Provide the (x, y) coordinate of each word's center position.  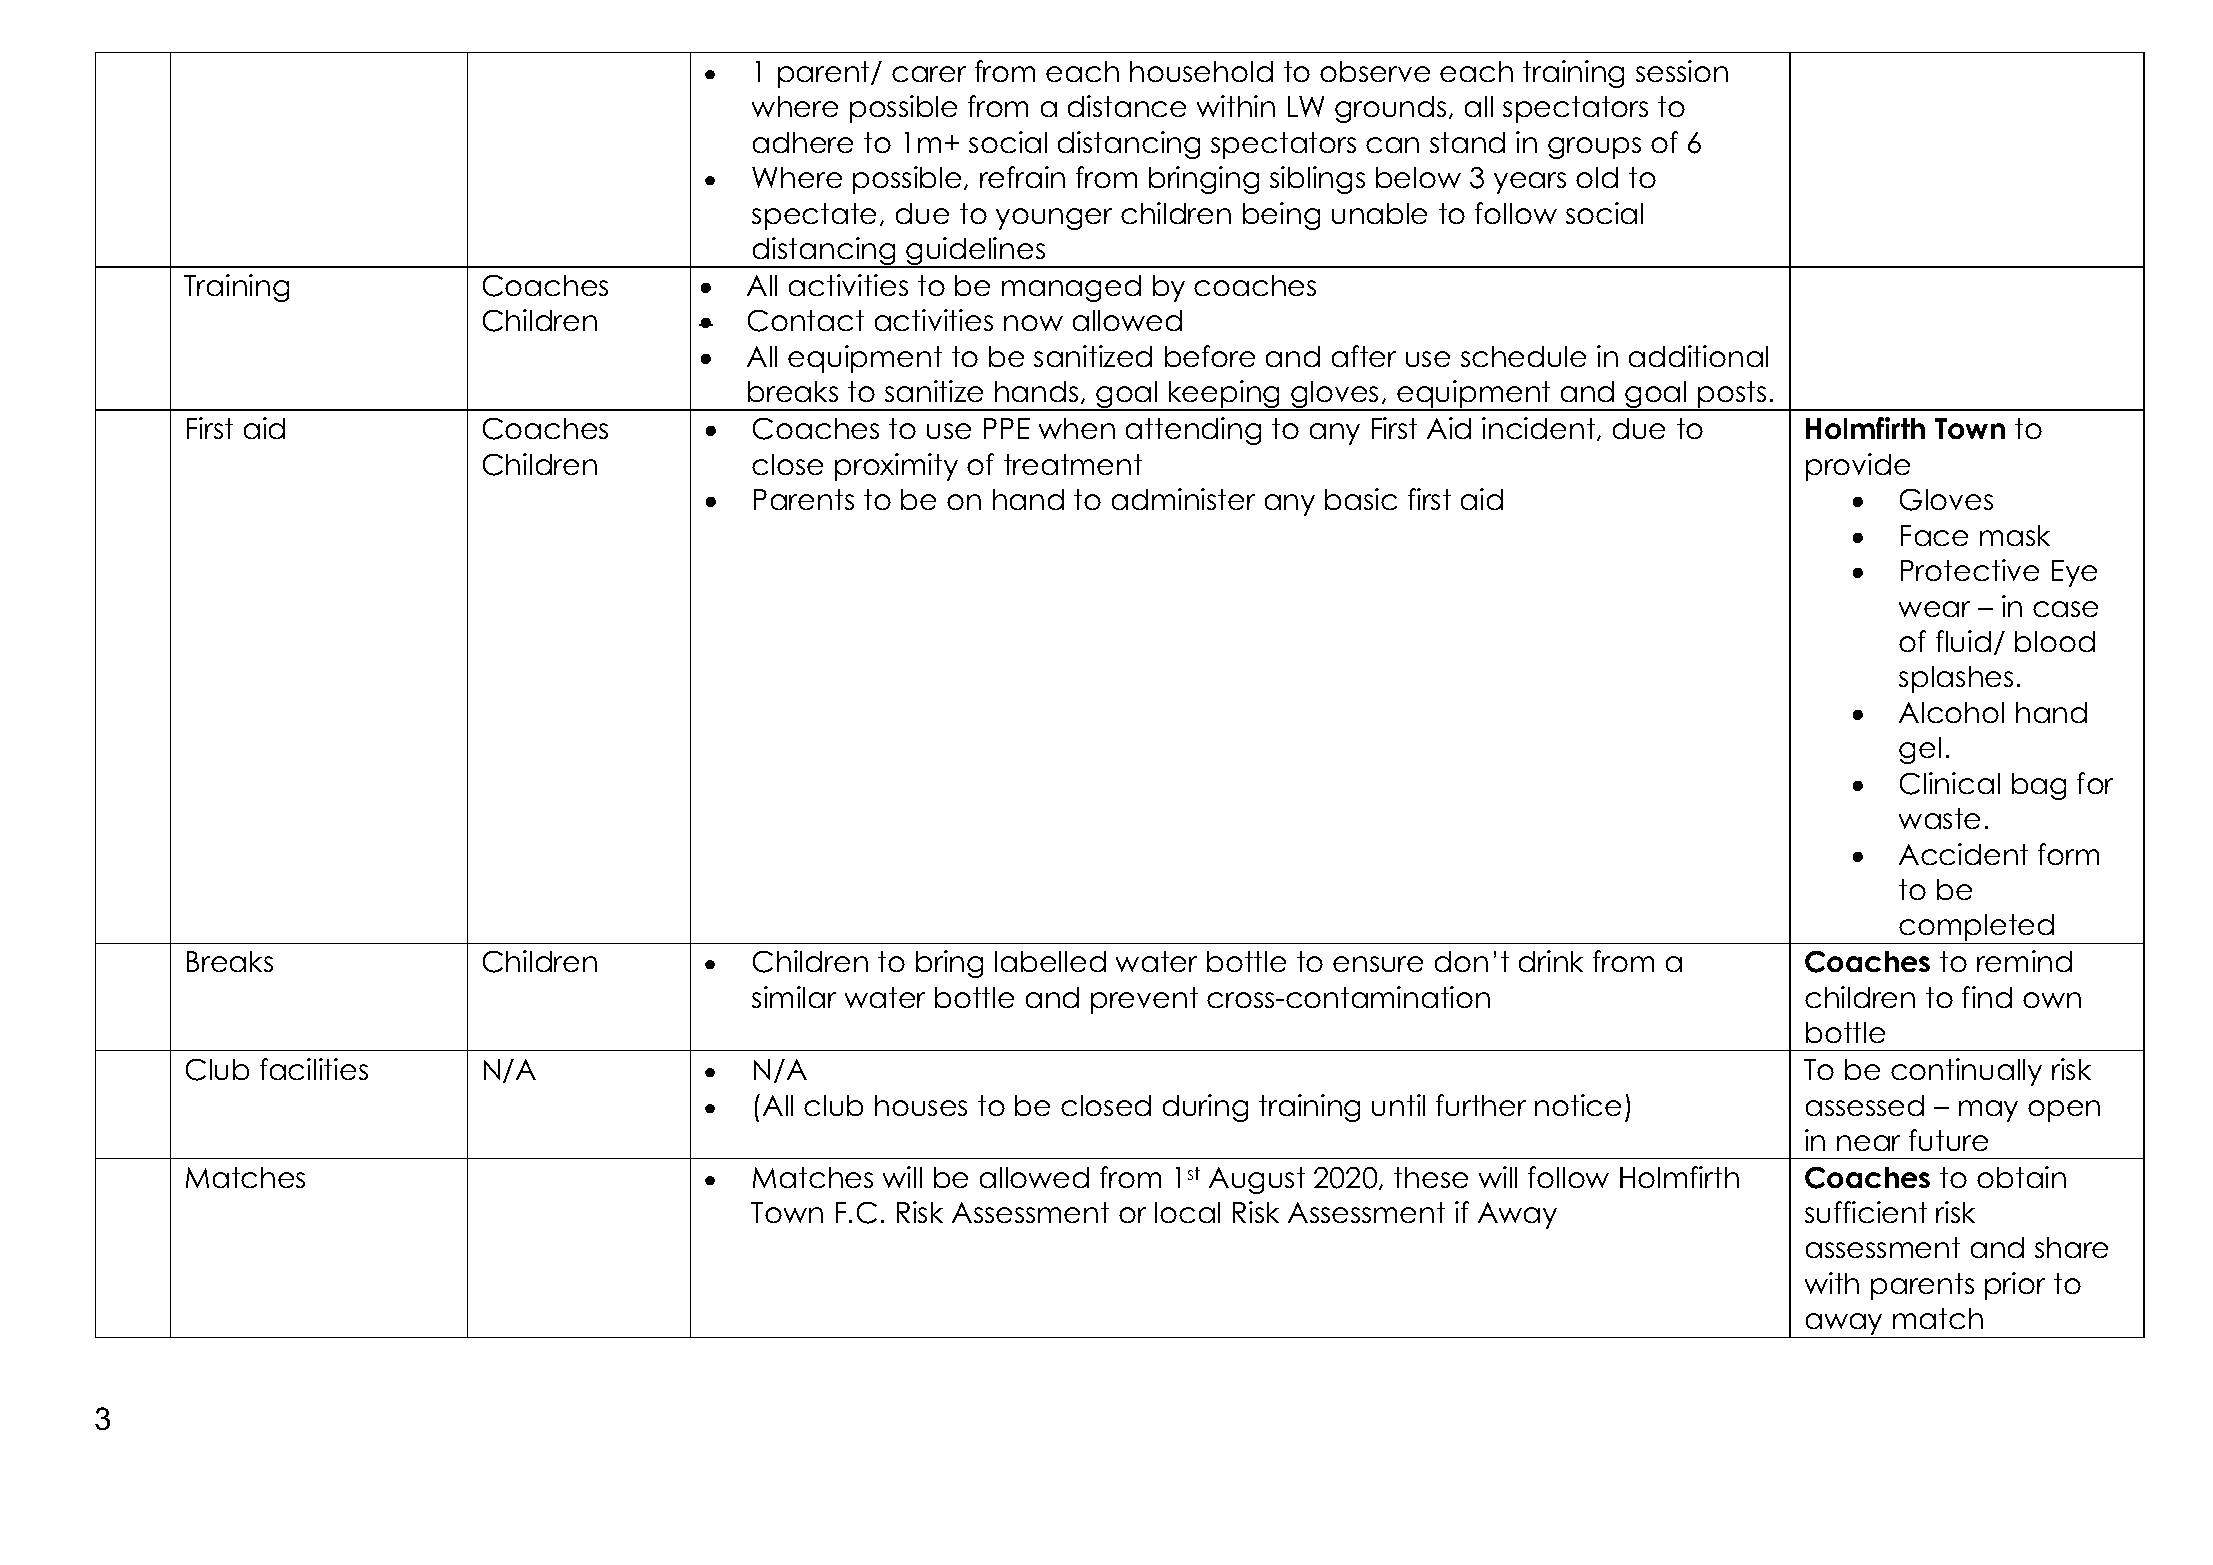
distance (1127, 106)
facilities (314, 1069)
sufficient (1866, 1212)
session (1682, 71)
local (1187, 1212)
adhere (803, 142)
